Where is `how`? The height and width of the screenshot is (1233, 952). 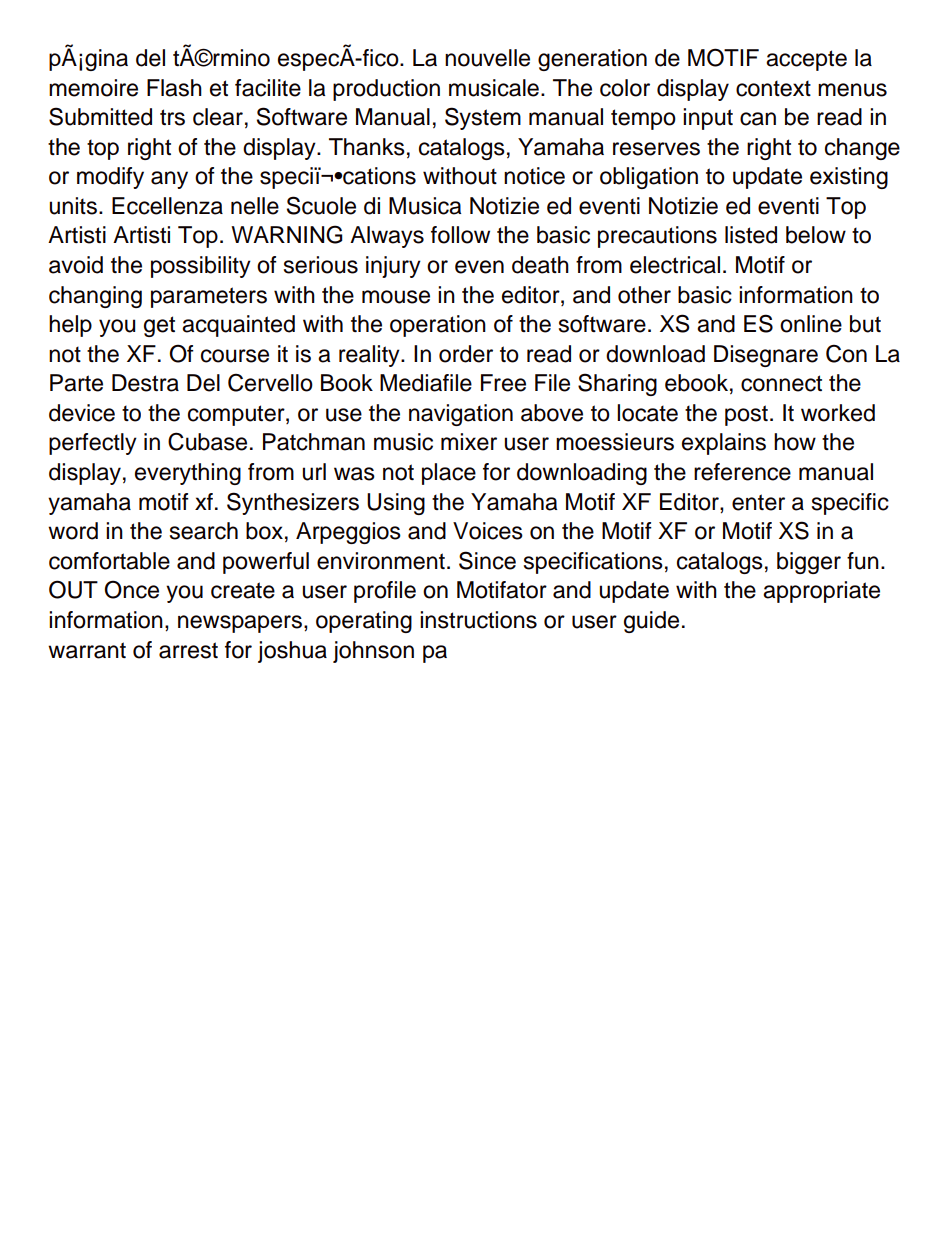
how is located at coordinates (795, 442).
